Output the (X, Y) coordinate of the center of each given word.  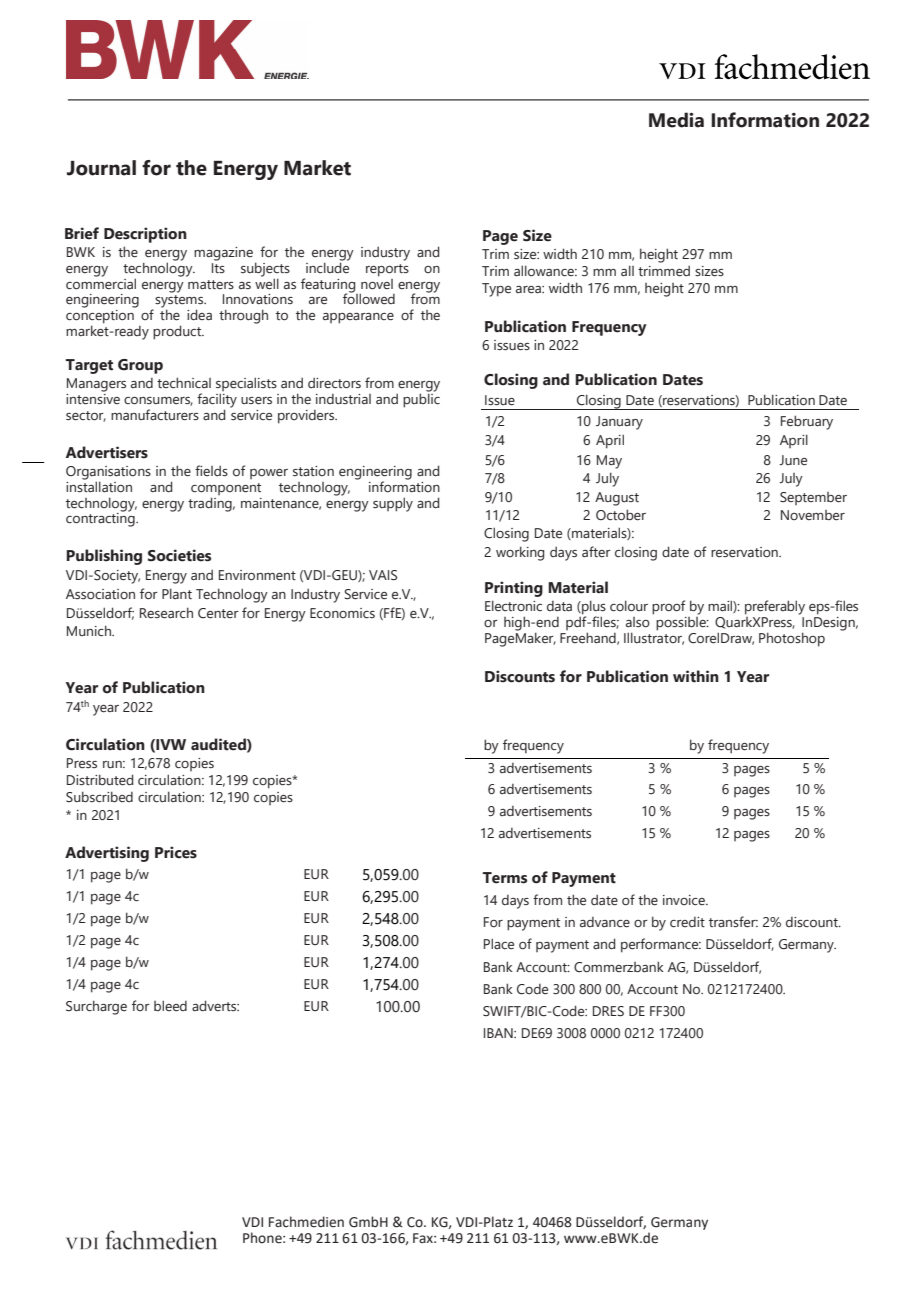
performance (661, 945)
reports (387, 270)
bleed (170, 1005)
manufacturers (155, 415)
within (696, 676)
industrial (343, 399)
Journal (101, 168)
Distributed (100, 780)
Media (676, 120)
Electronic (513, 605)
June (793, 460)
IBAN (499, 1033)
